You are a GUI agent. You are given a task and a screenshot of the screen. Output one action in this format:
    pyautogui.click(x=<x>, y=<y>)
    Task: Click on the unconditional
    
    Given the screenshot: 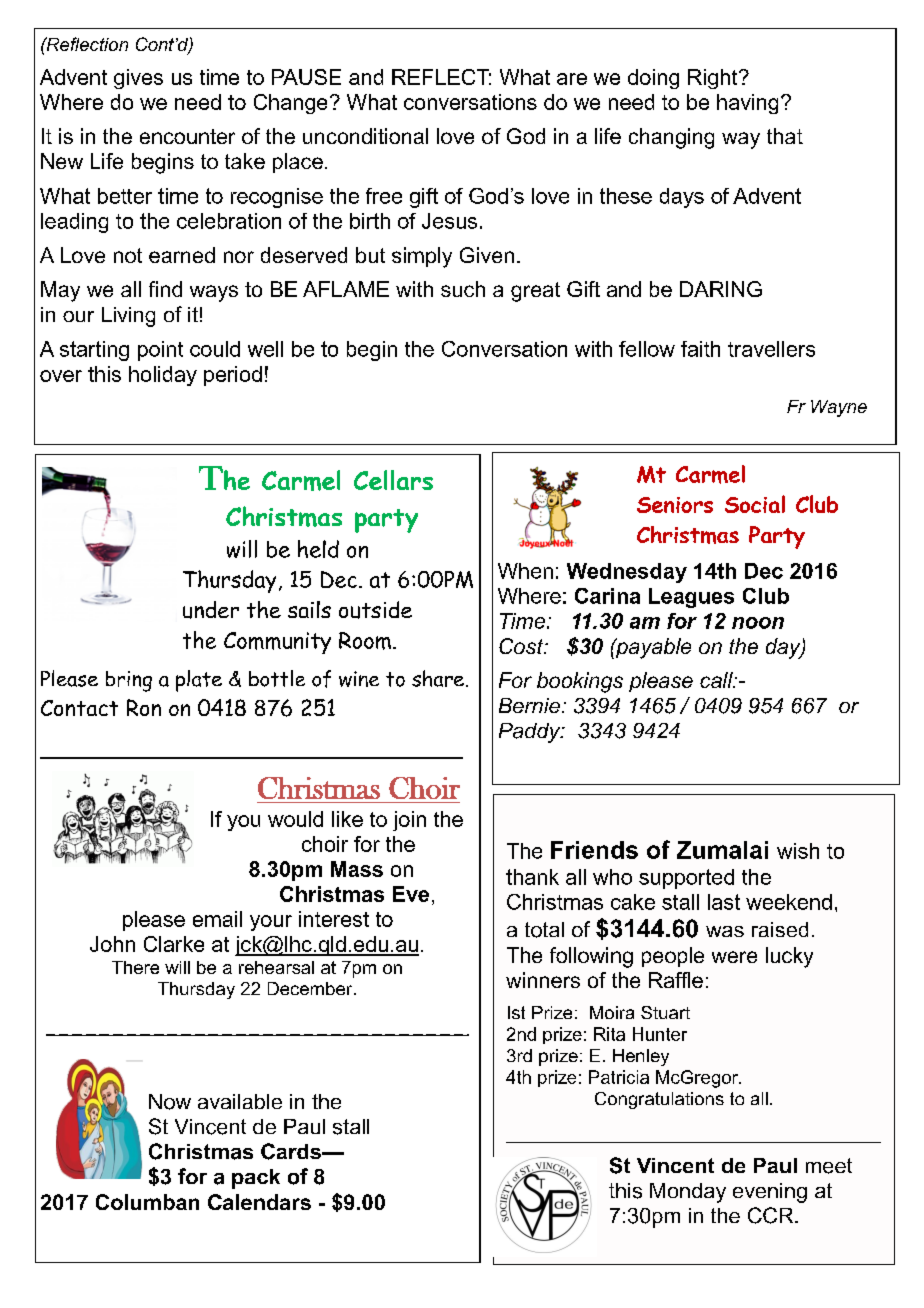 What is the action you would take?
    pyautogui.click(x=365, y=136)
